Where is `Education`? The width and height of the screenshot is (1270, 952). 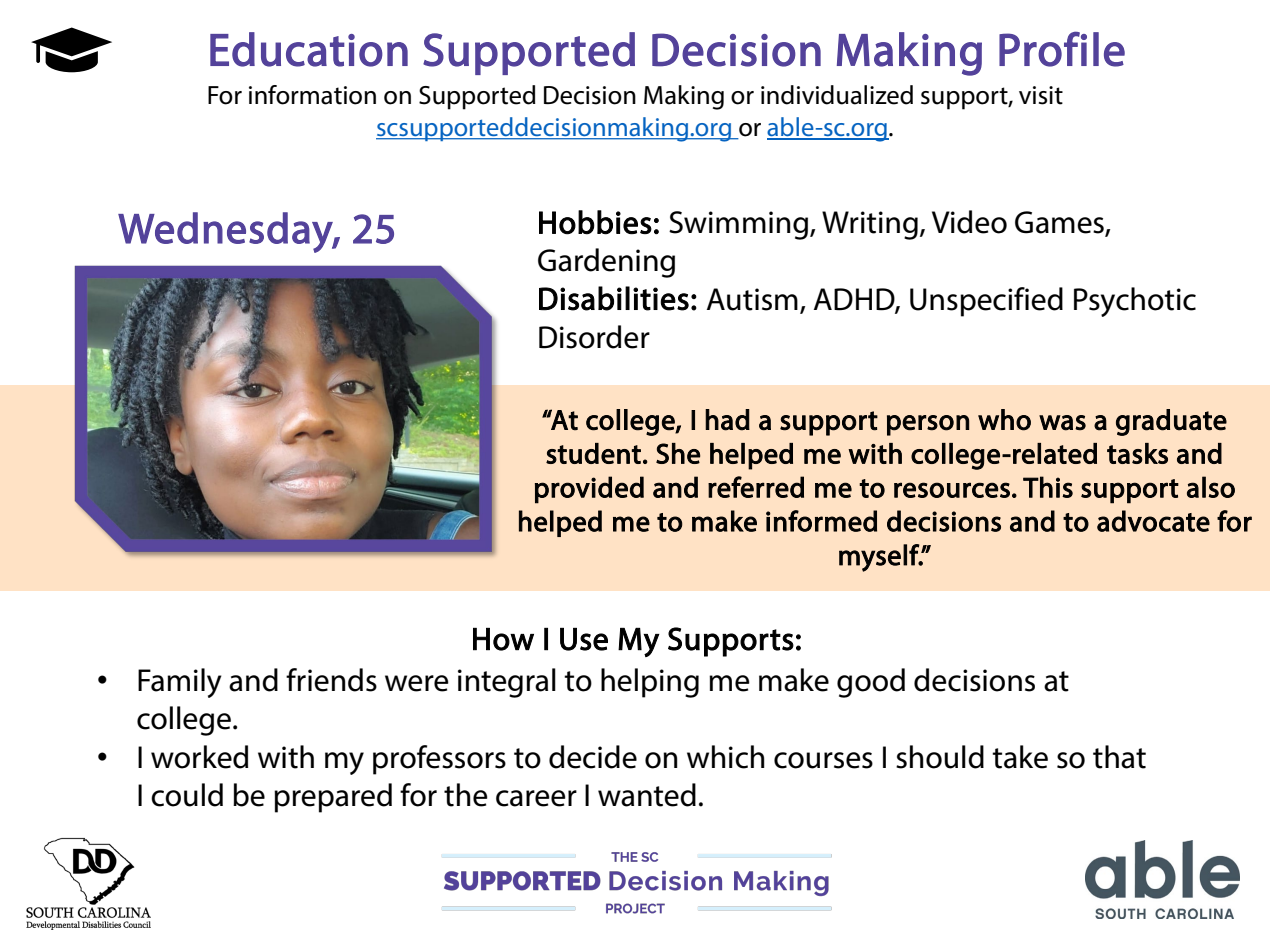 Education is located at coordinates (309, 49).
